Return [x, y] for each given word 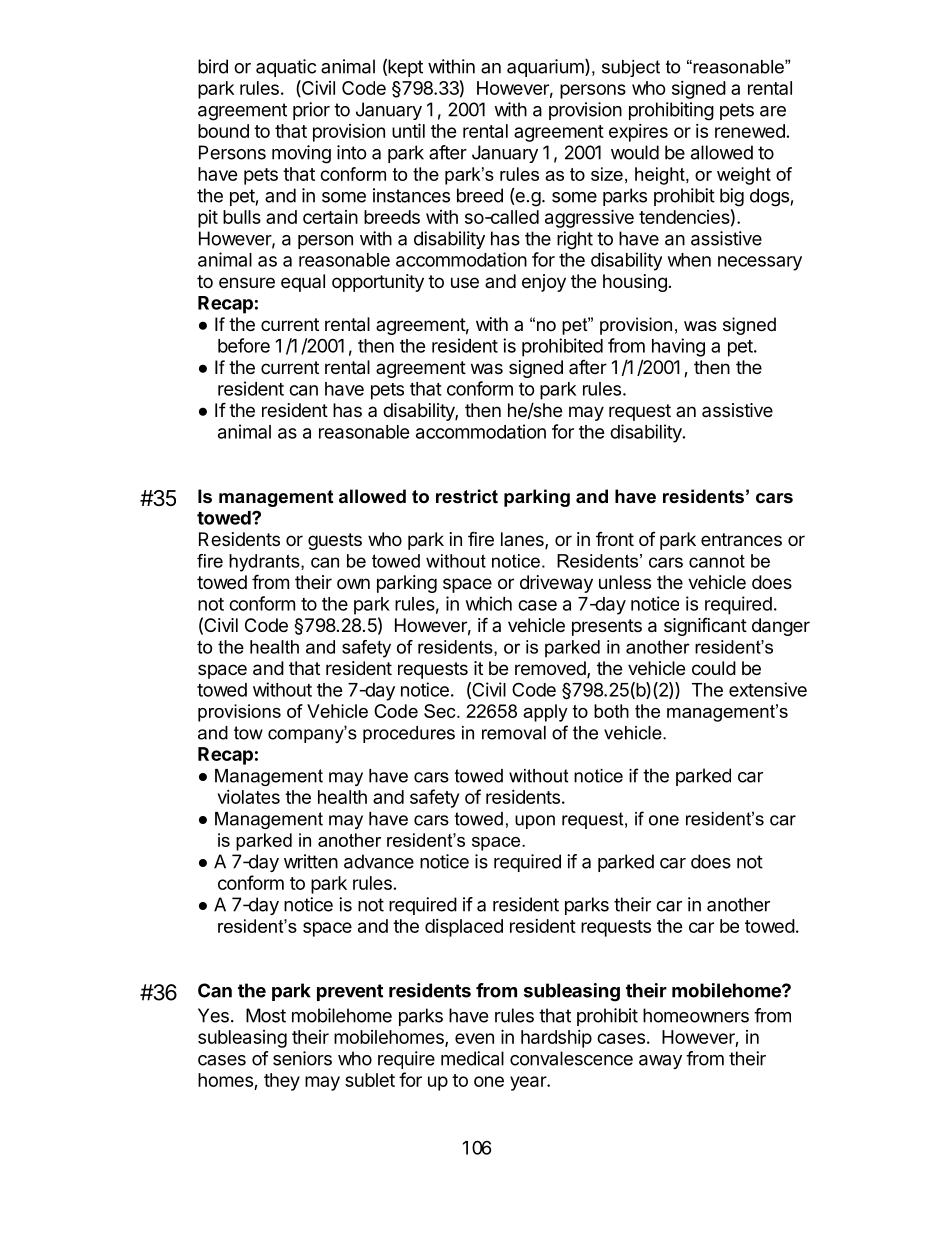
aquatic [286, 68]
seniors [302, 1058]
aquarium [546, 68]
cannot [717, 561]
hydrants [265, 563]
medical [472, 1058]
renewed [750, 131]
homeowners [696, 1015]
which [489, 603]
